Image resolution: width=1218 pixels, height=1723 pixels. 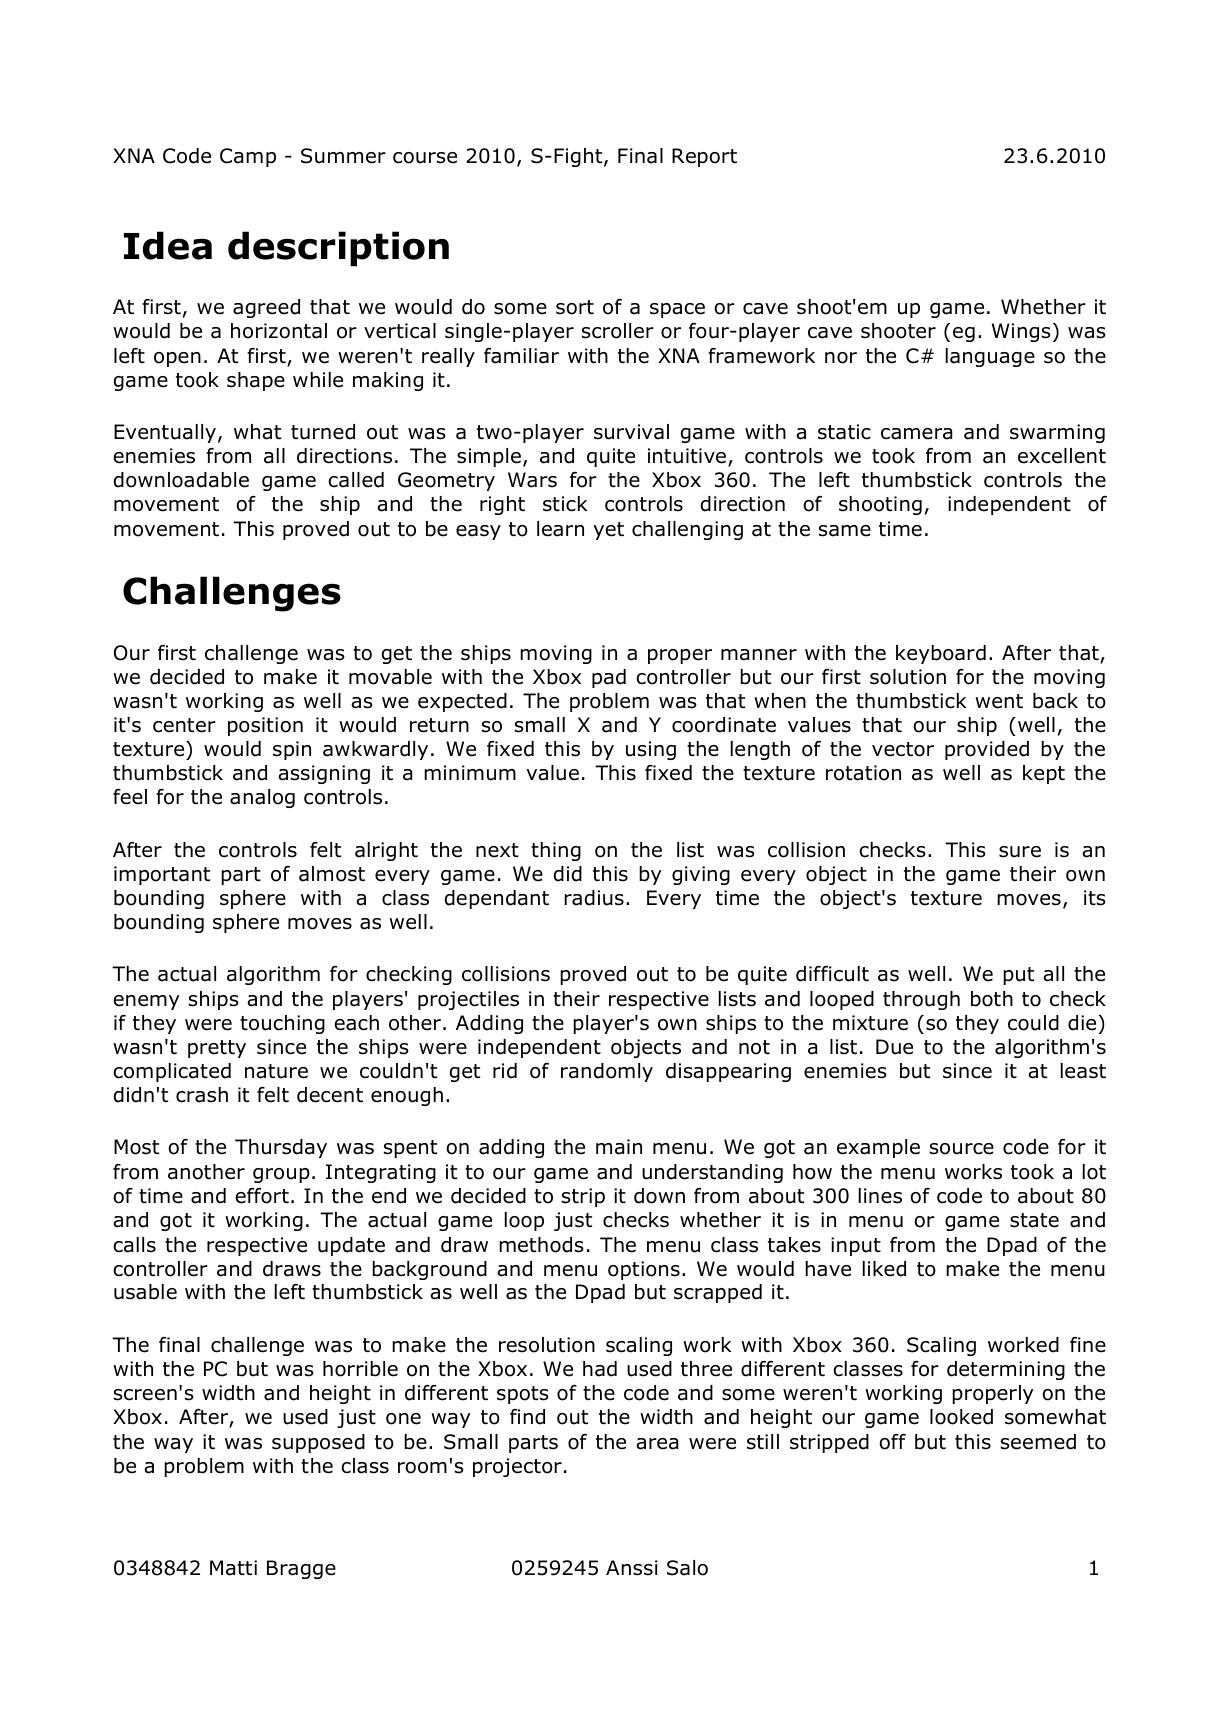 What do you see at coordinates (265, 726) in the document?
I see `position` at bounding box center [265, 726].
